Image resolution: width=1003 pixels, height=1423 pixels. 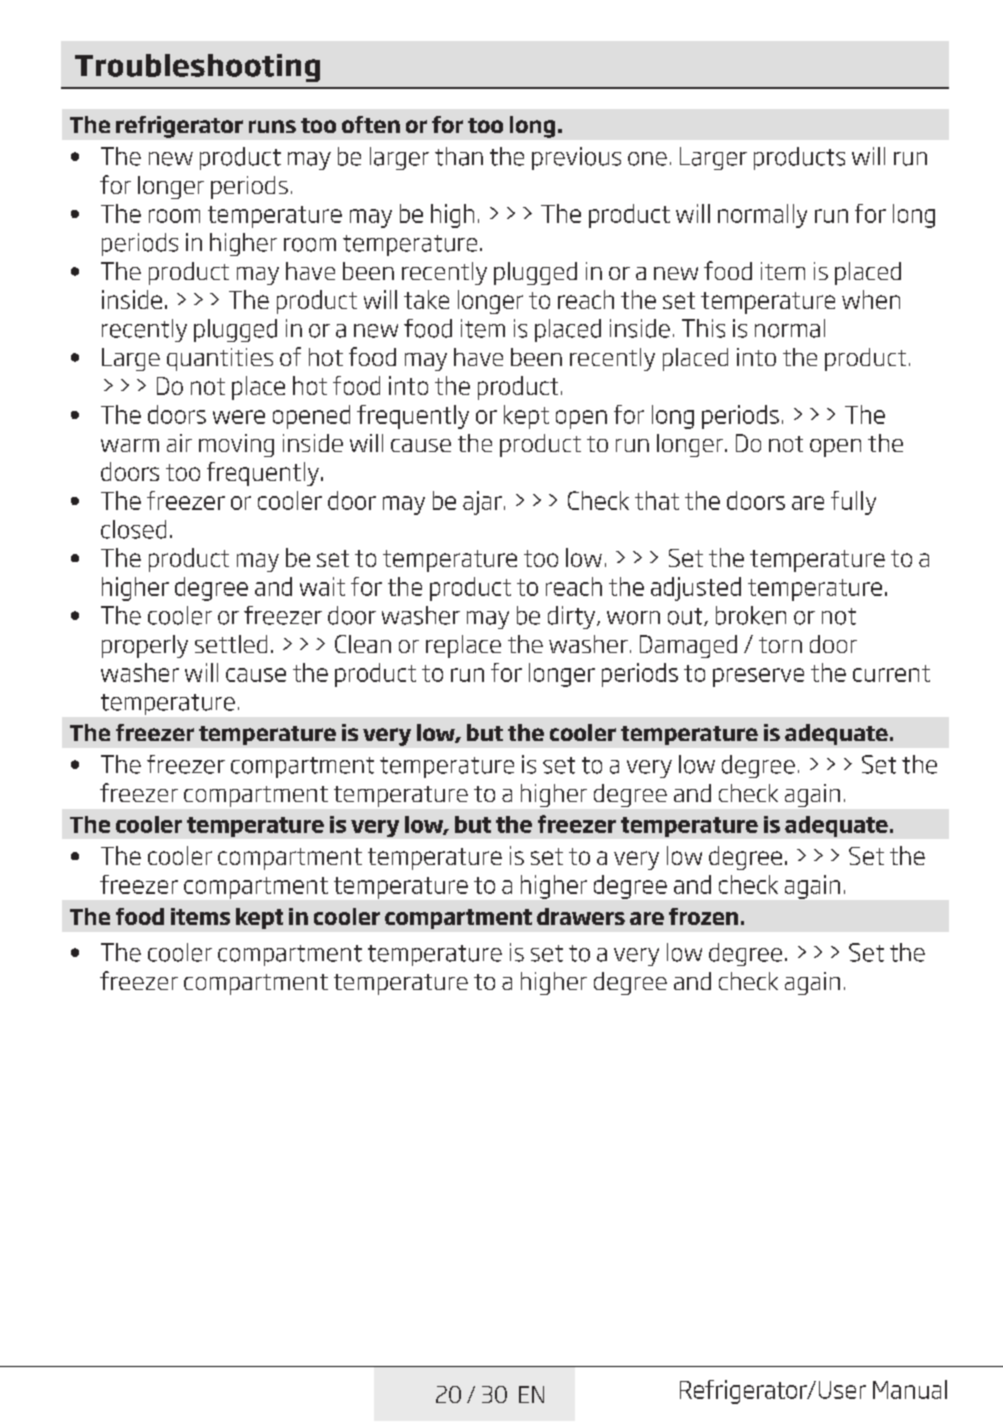 What do you see at coordinates (145, 646) in the page?
I see `properly` at bounding box center [145, 646].
